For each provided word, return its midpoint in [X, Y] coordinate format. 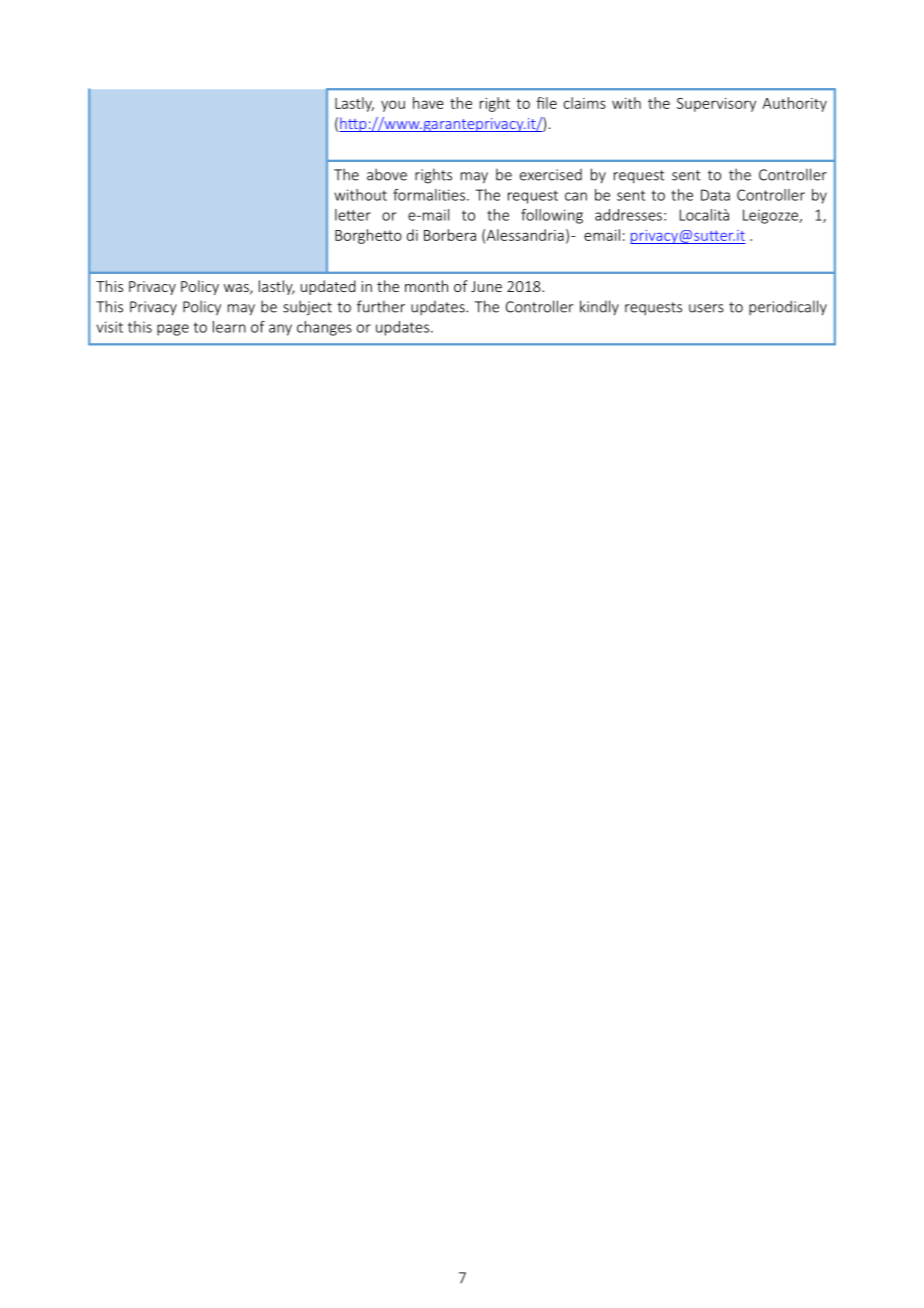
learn [229, 327]
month [426, 286]
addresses [628, 215]
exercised [551, 175]
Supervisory [716, 105]
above [387, 174]
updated [328, 287]
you [393, 106]
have [428, 103]
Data [715, 195]
